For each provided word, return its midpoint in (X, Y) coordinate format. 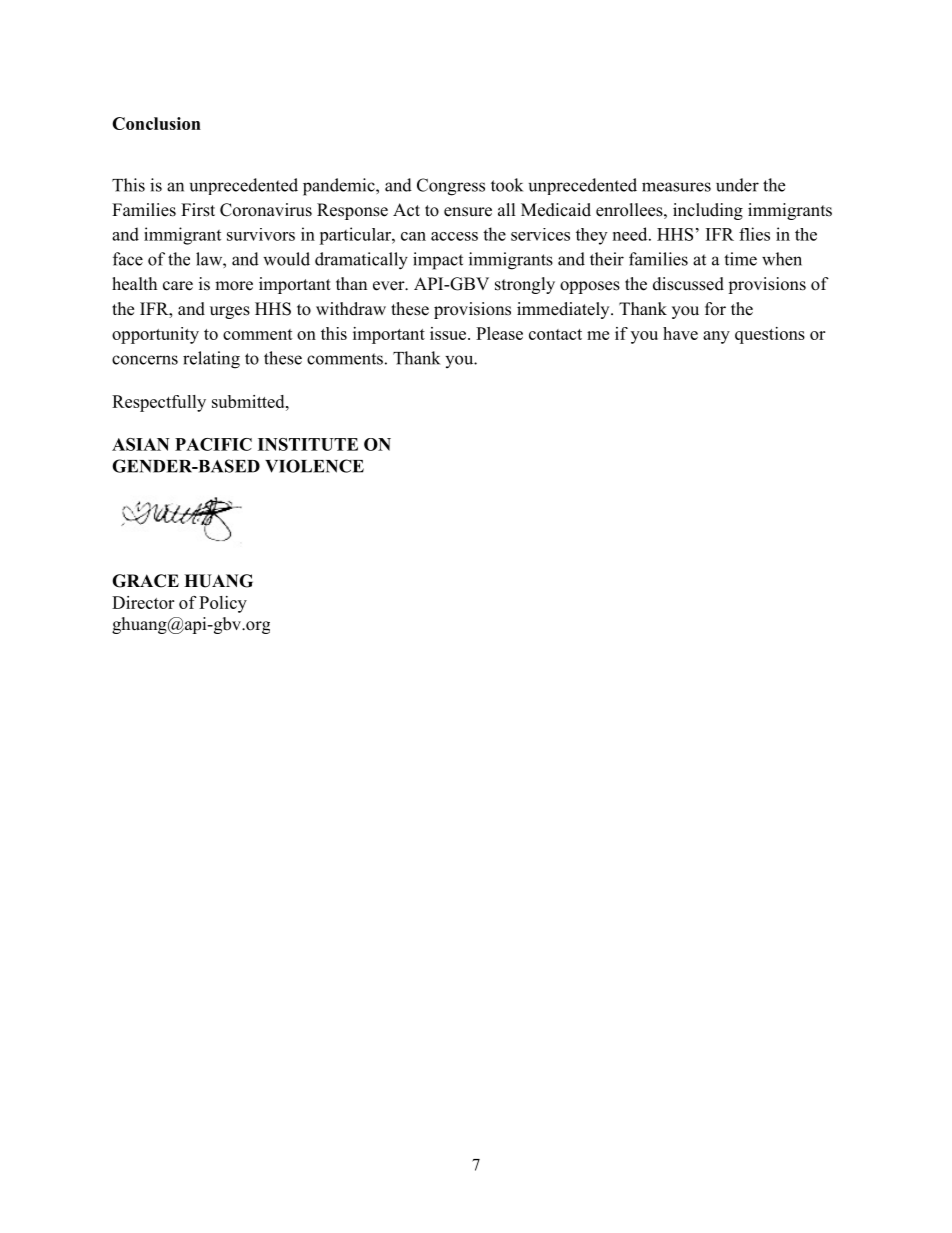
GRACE (145, 581)
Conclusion (156, 123)
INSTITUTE (308, 444)
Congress (451, 187)
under (737, 185)
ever (390, 286)
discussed (688, 284)
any (716, 337)
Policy (223, 604)
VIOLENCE (314, 466)
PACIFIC (213, 444)
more (234, 286)
